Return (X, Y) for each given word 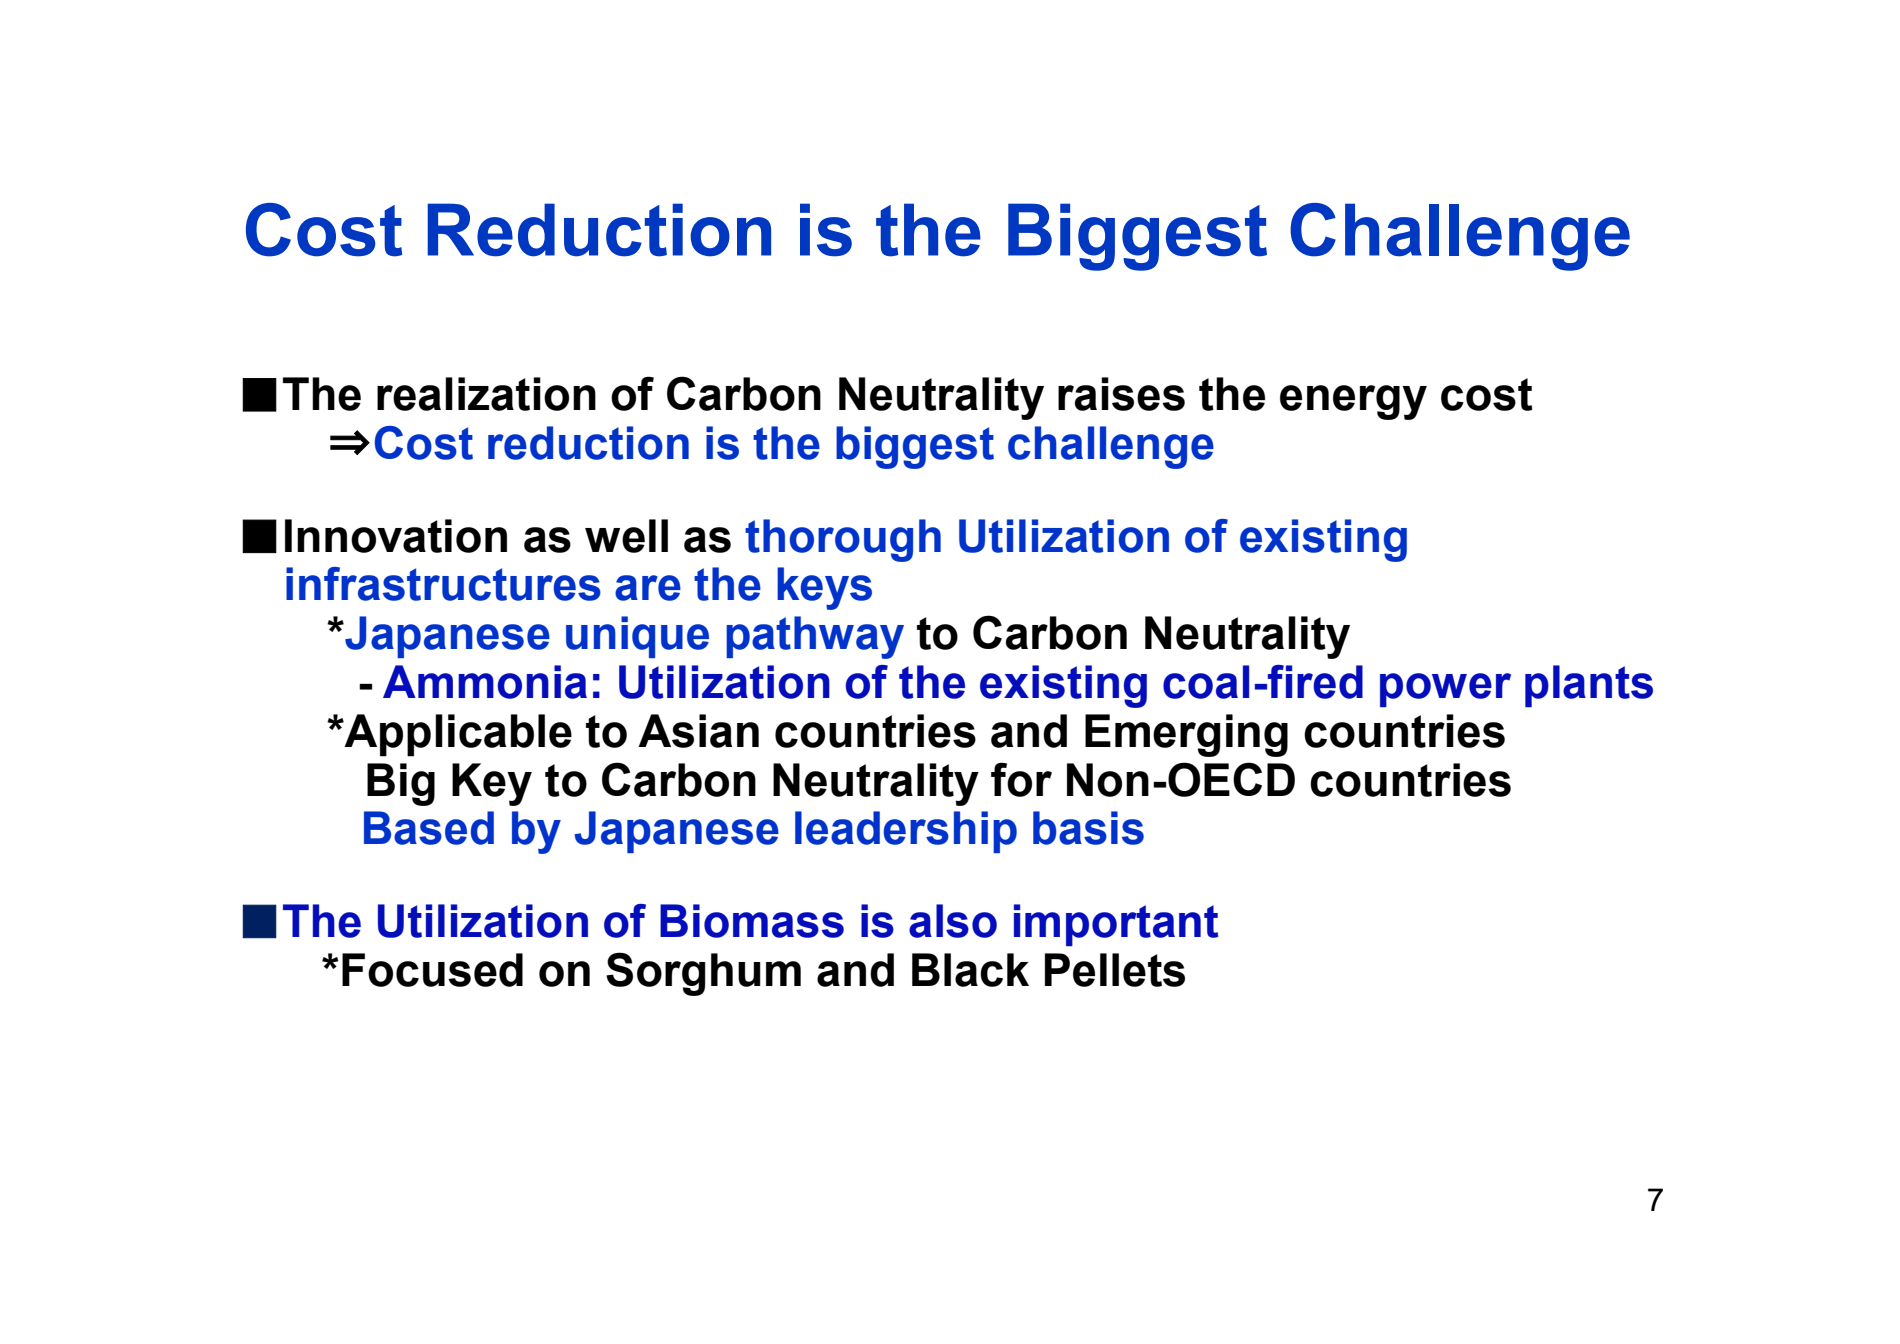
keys (824, 588)
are (648, 588)
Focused (432, 970)
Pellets (1115, 970)
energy (1353, 402)
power (1445, 690)
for (1021, 779)
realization (486, 394)
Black (970, 970)
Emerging (1186, 735)
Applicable (457, 735)
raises (1121, 394)
